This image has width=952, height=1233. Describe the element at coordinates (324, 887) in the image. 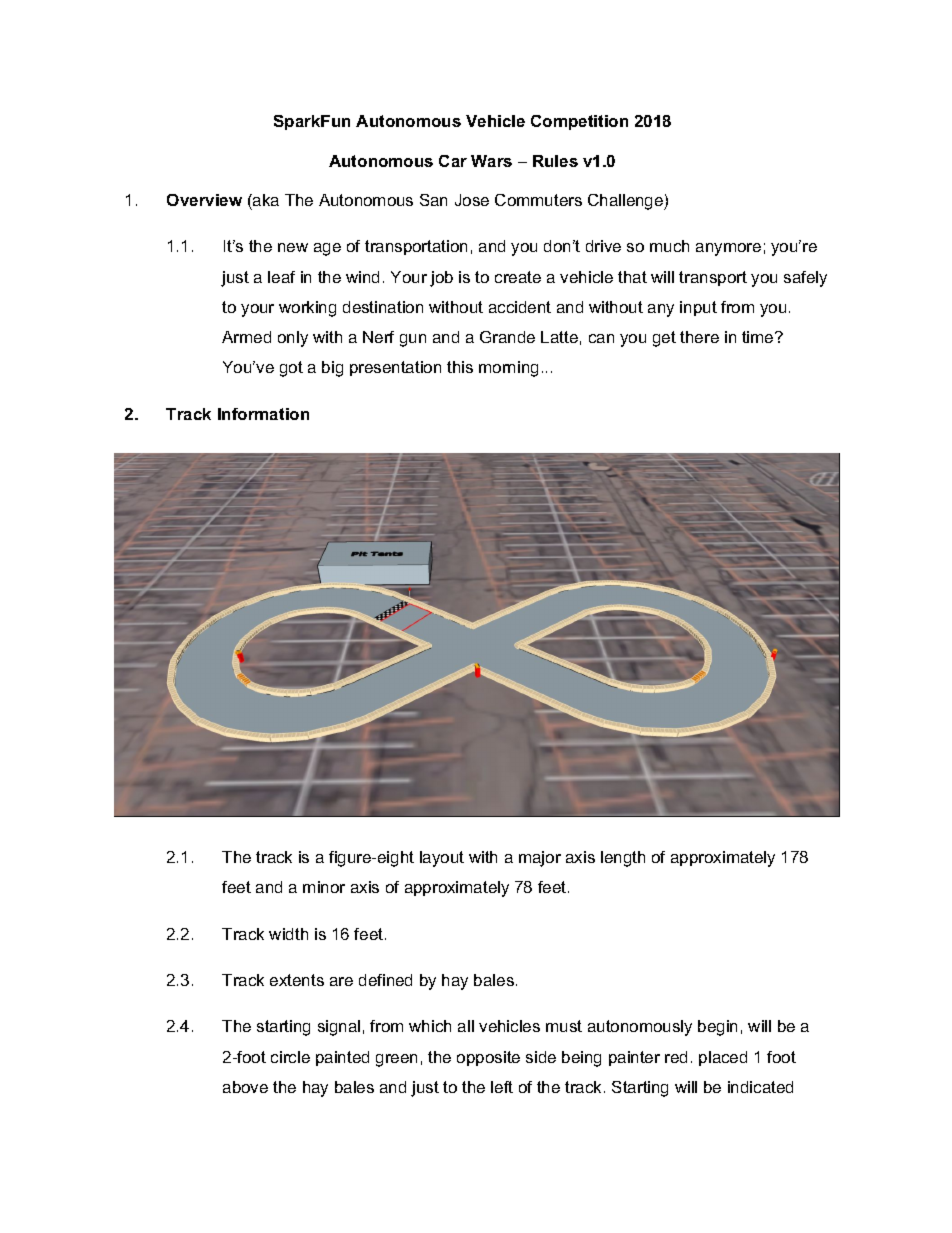

I see `minor` at that location.
